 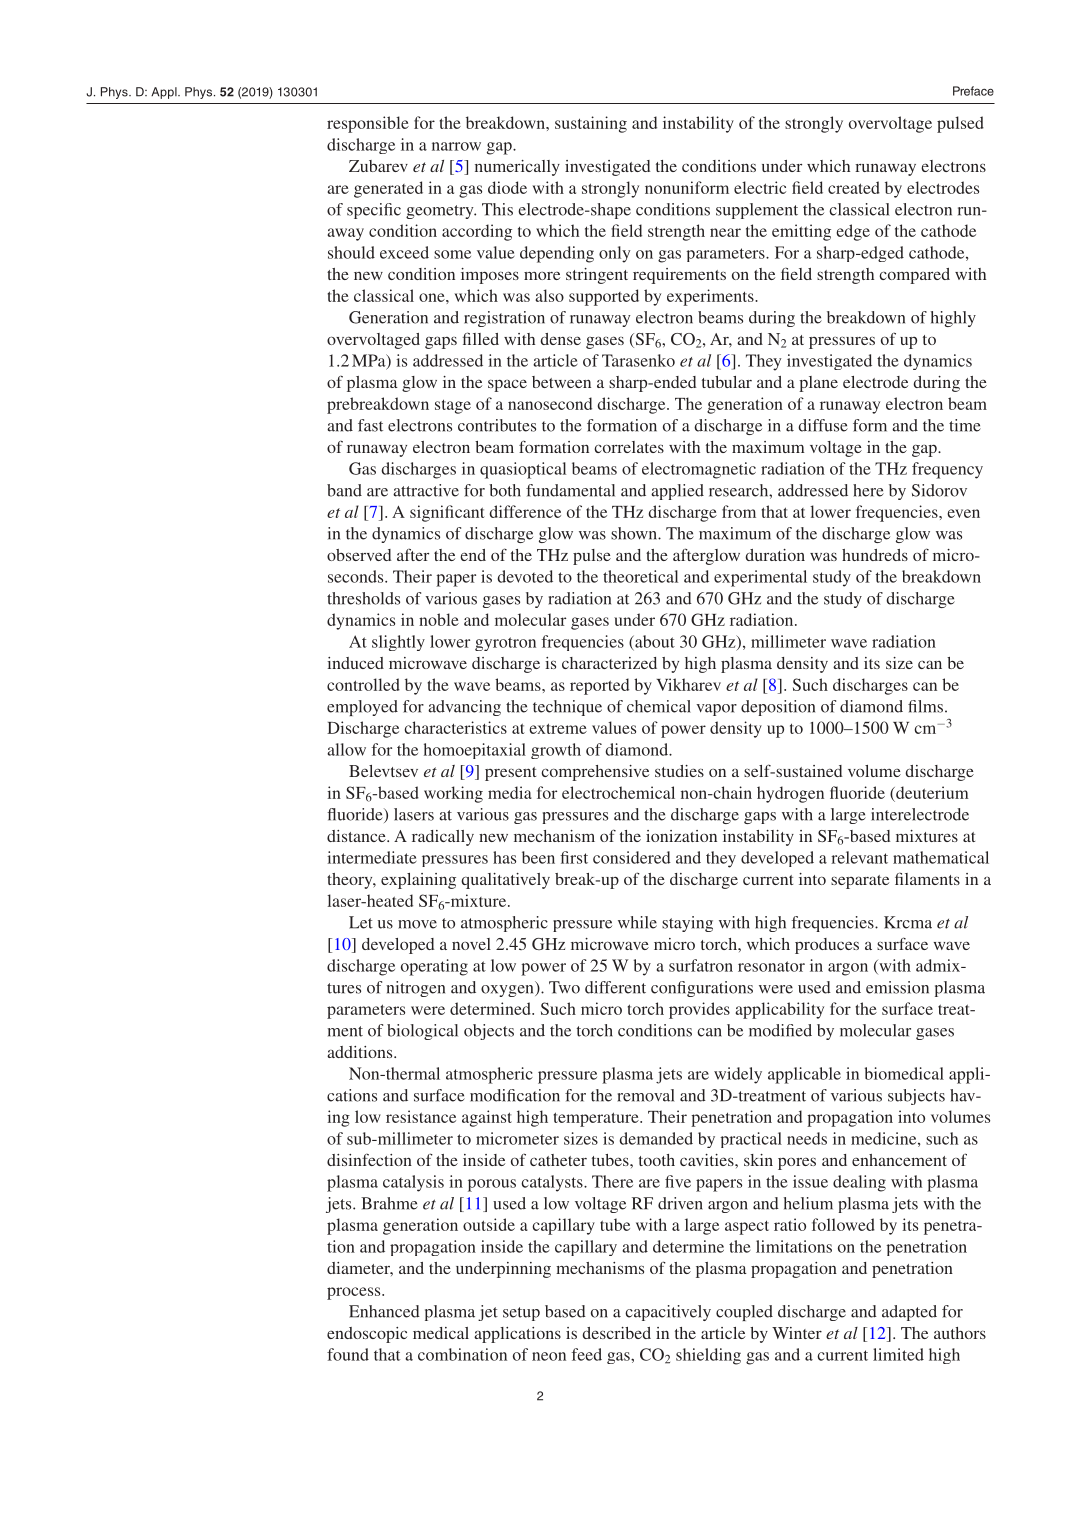 What do you see at coordinates (591, 124) in the document?
I see `sustaining` at bounding box center [591, 124].
